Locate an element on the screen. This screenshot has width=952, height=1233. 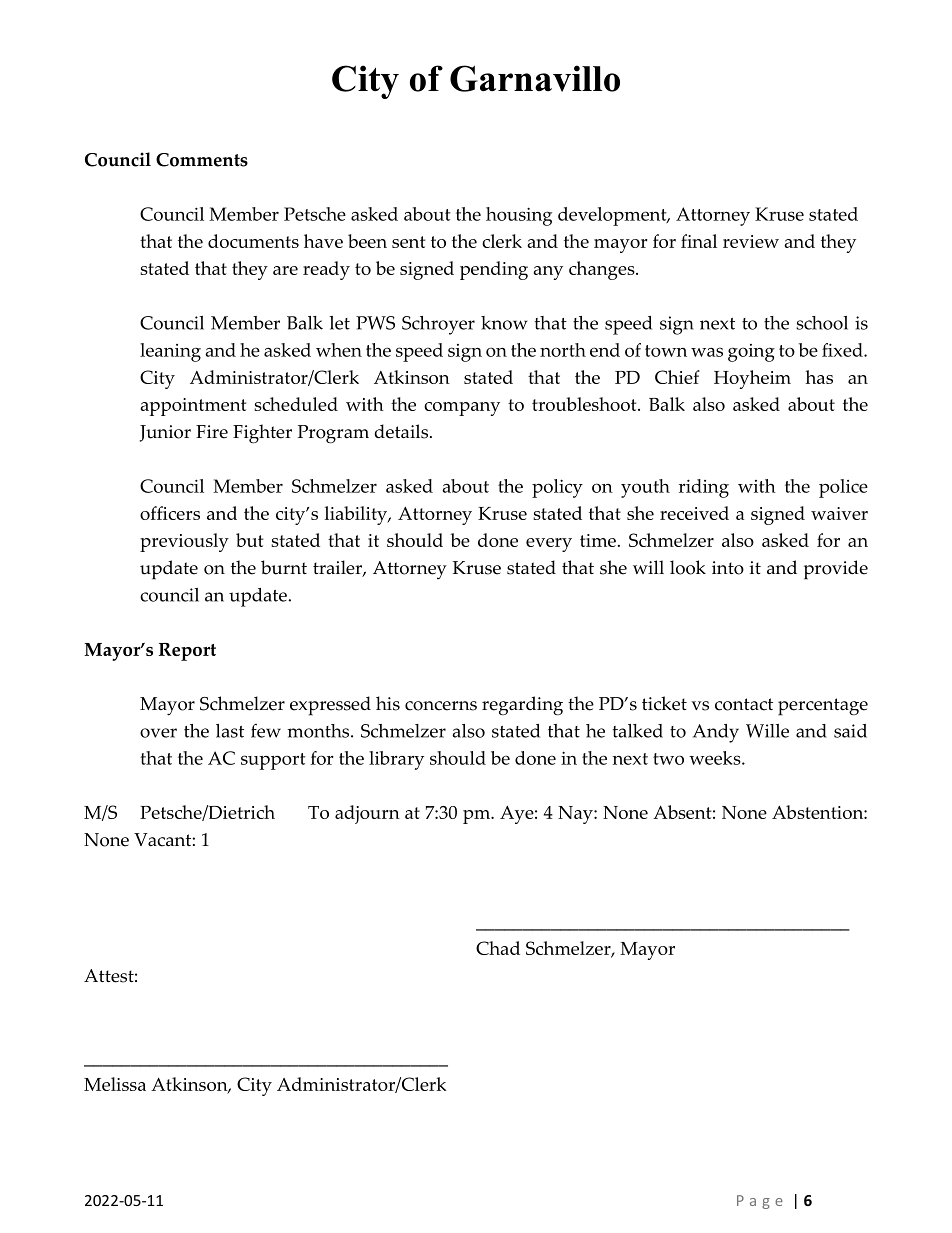
company is located at coordinates (462, 409).
